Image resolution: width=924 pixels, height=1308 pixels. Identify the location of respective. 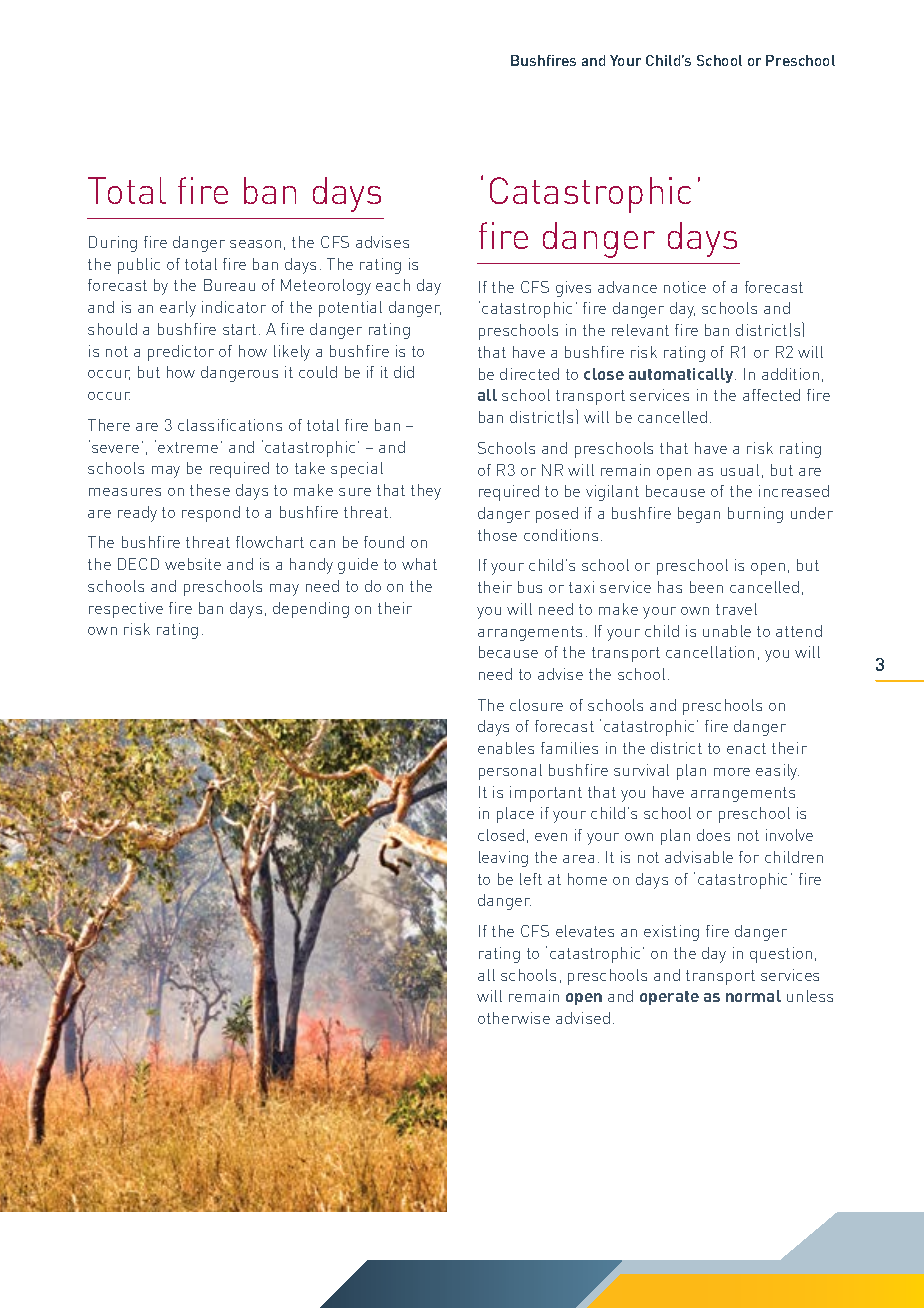
(126, 610).
